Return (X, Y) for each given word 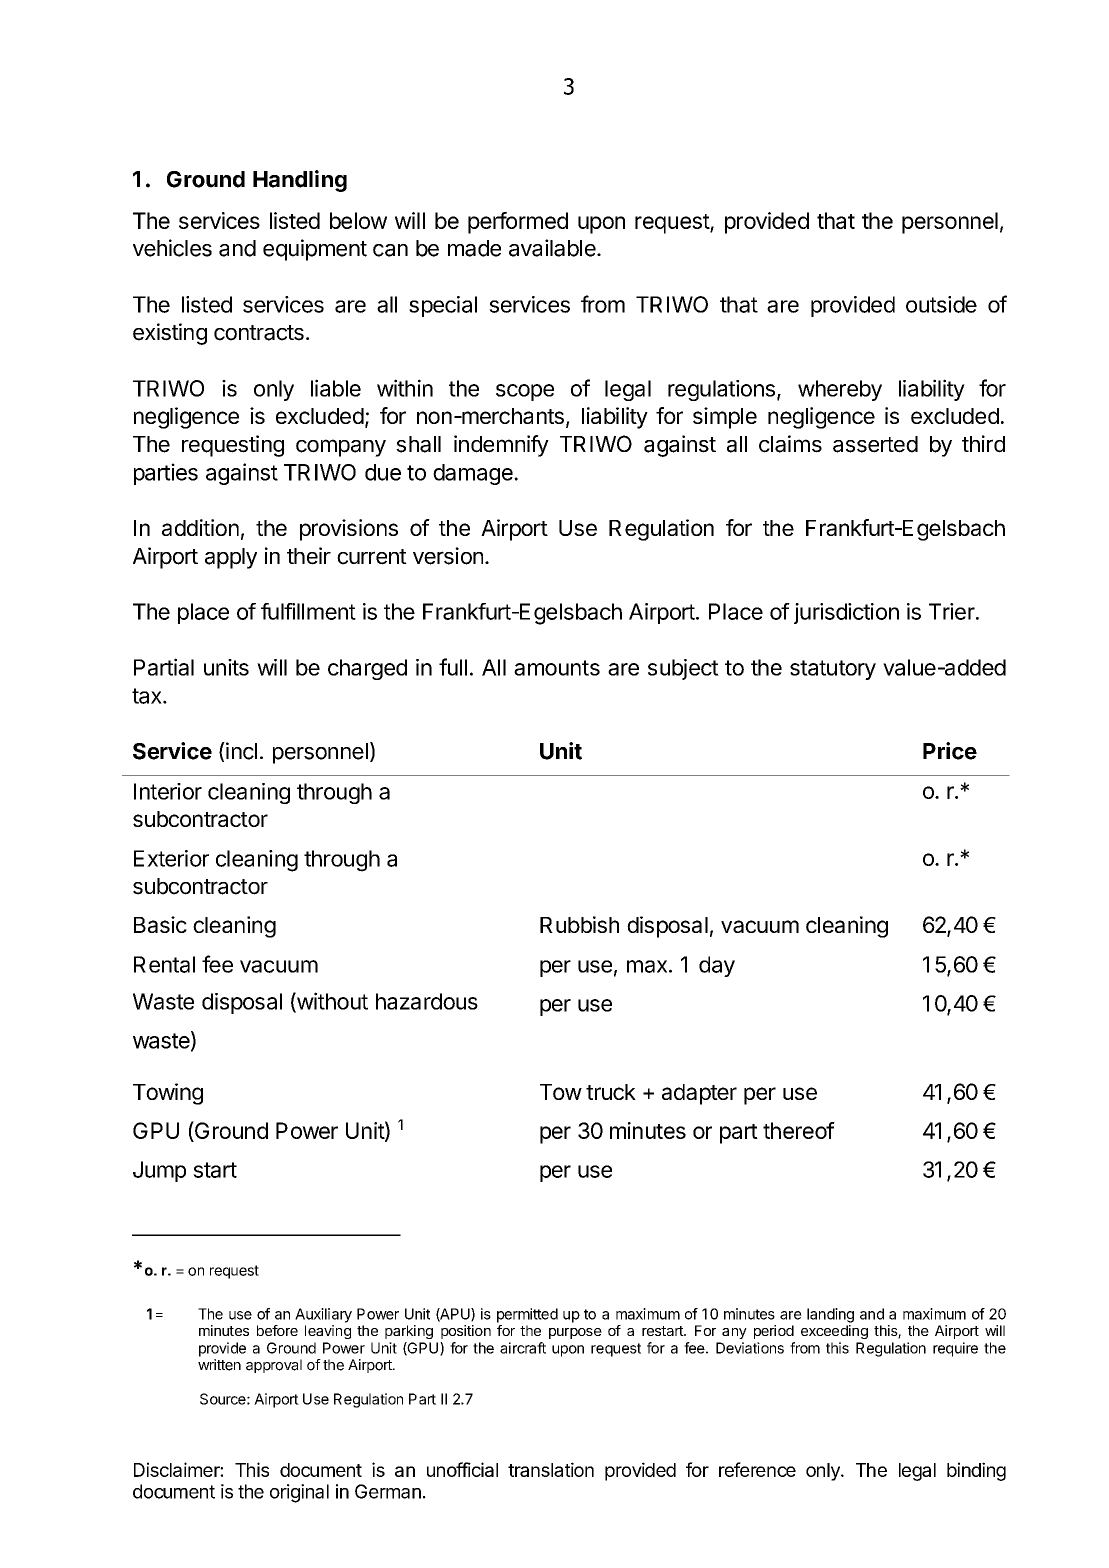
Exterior (171, 858)
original (299, 1493)
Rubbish (579, 924)
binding (976, 1471)
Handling (300, 181)
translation (551, 1469)
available (553, 248)
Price (950, 751)
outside (941, 304)
